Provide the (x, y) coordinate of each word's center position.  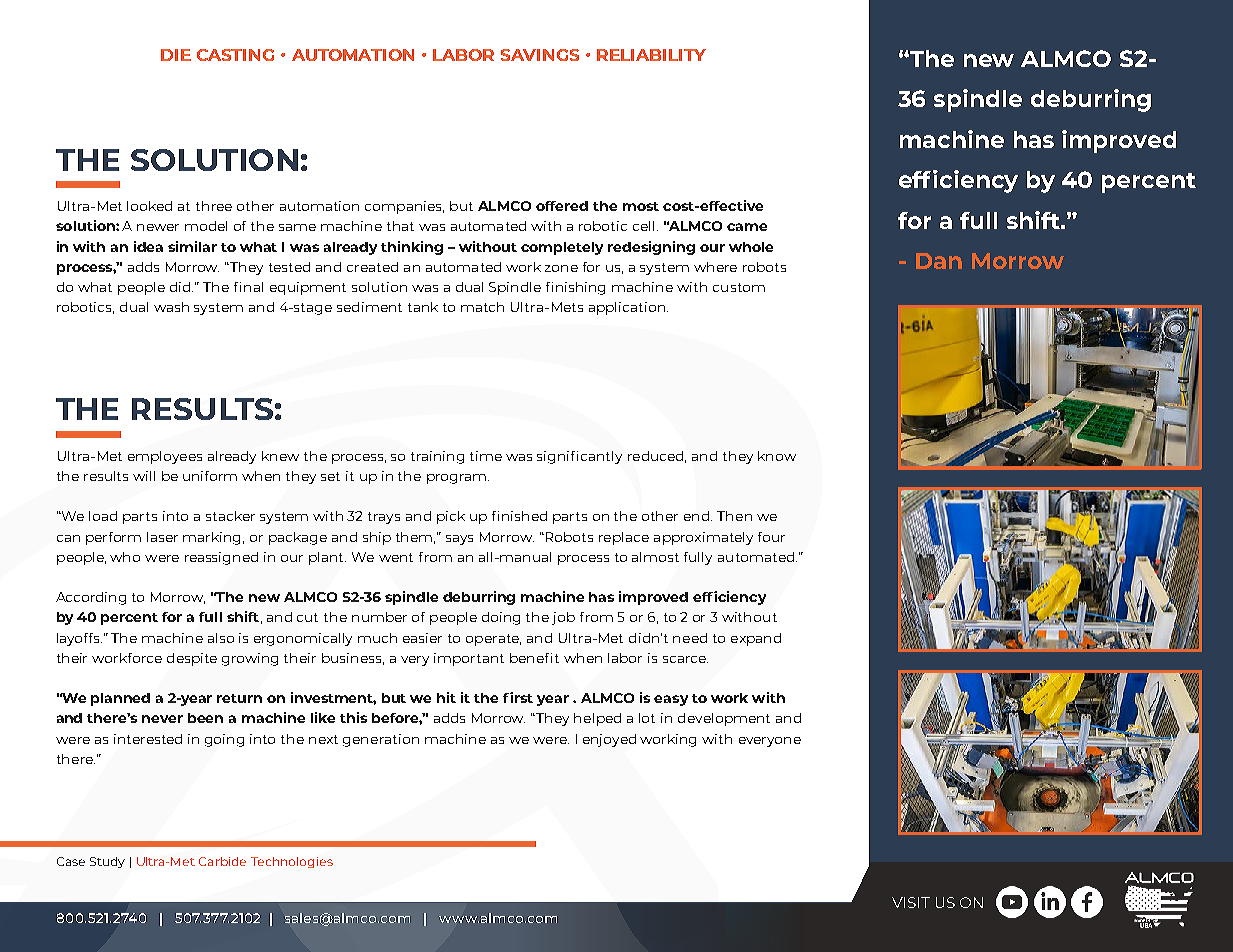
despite (192, 659)
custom (739, 287)
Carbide (222, 861)
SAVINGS (540, 55)
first (518, 697)
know (777, 456)
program (458, 479)
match (482, 307)
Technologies (292, 862)
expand (756, 639)
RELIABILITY (651, 55)
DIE (176, 55)
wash (171, 307)
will (144, 476)
